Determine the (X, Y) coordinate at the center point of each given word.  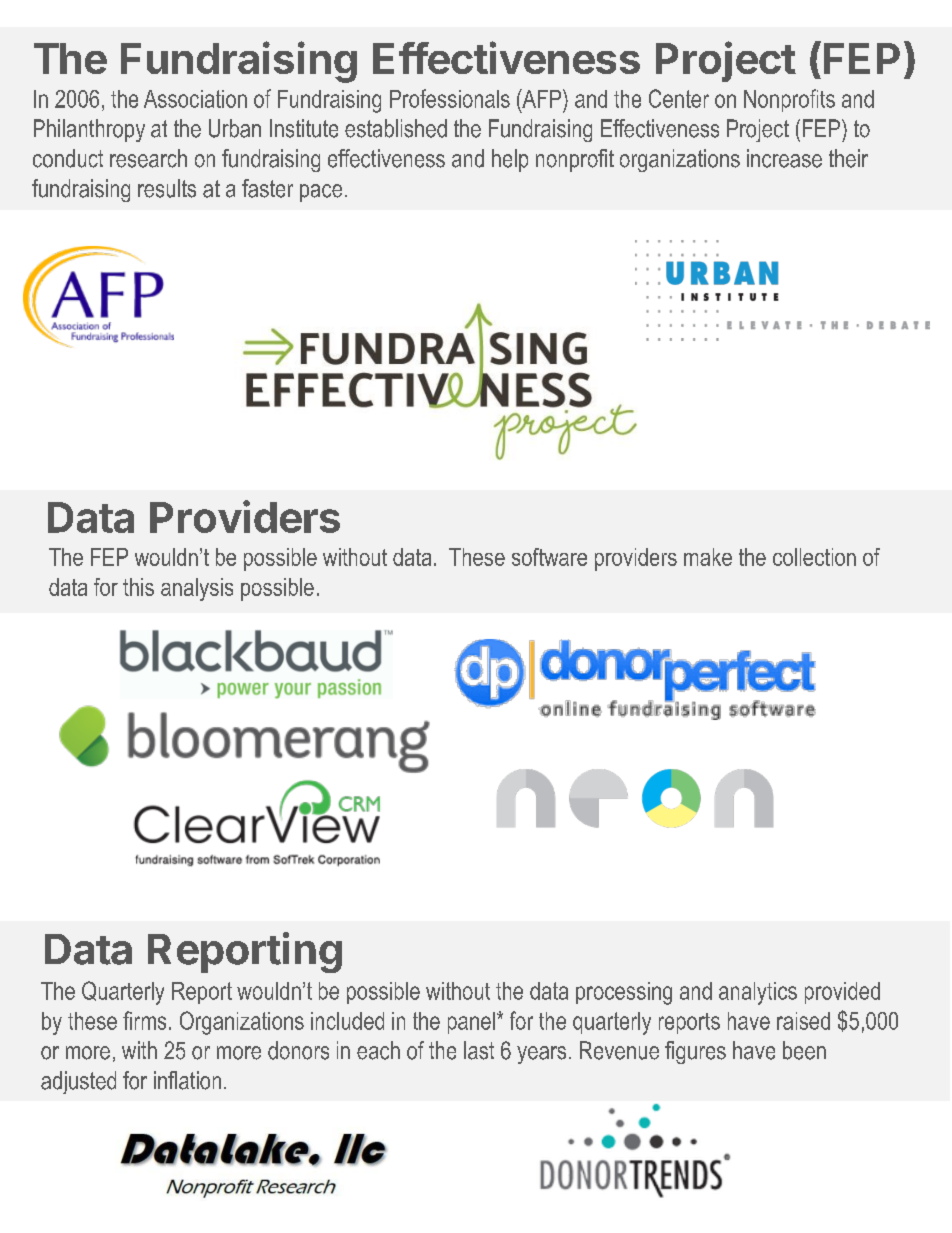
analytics (758, 993)
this (138, 587)
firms (144, 1020)
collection (814, 557)
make (708, 557)
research (148, 158)
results (167, 188)
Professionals (450, 98)
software (549, 557)
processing (624, 993)
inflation (187, 1080)
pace (321, 193)
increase (784, 158)
